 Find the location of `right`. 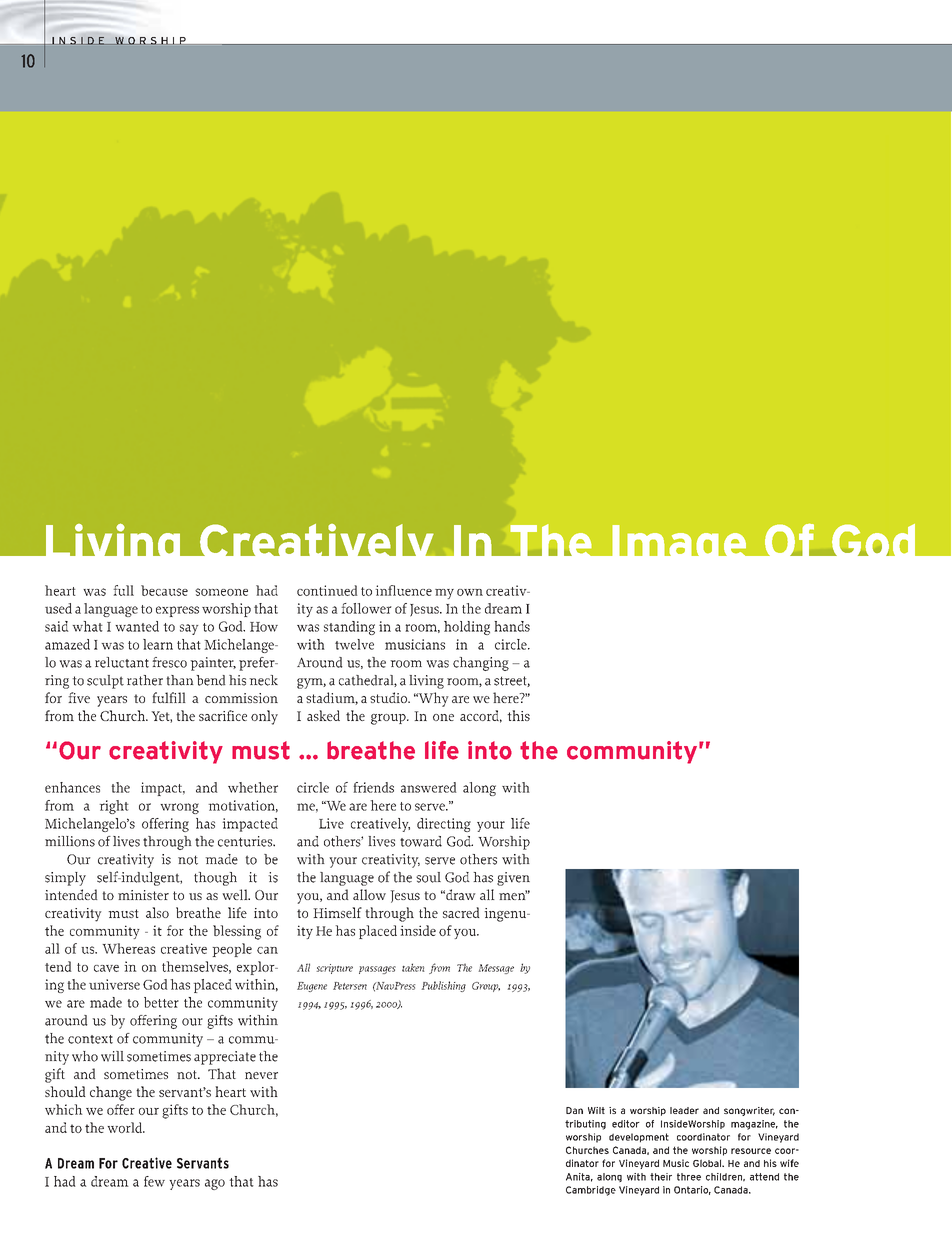

right is located at coordinates (114, 807).
